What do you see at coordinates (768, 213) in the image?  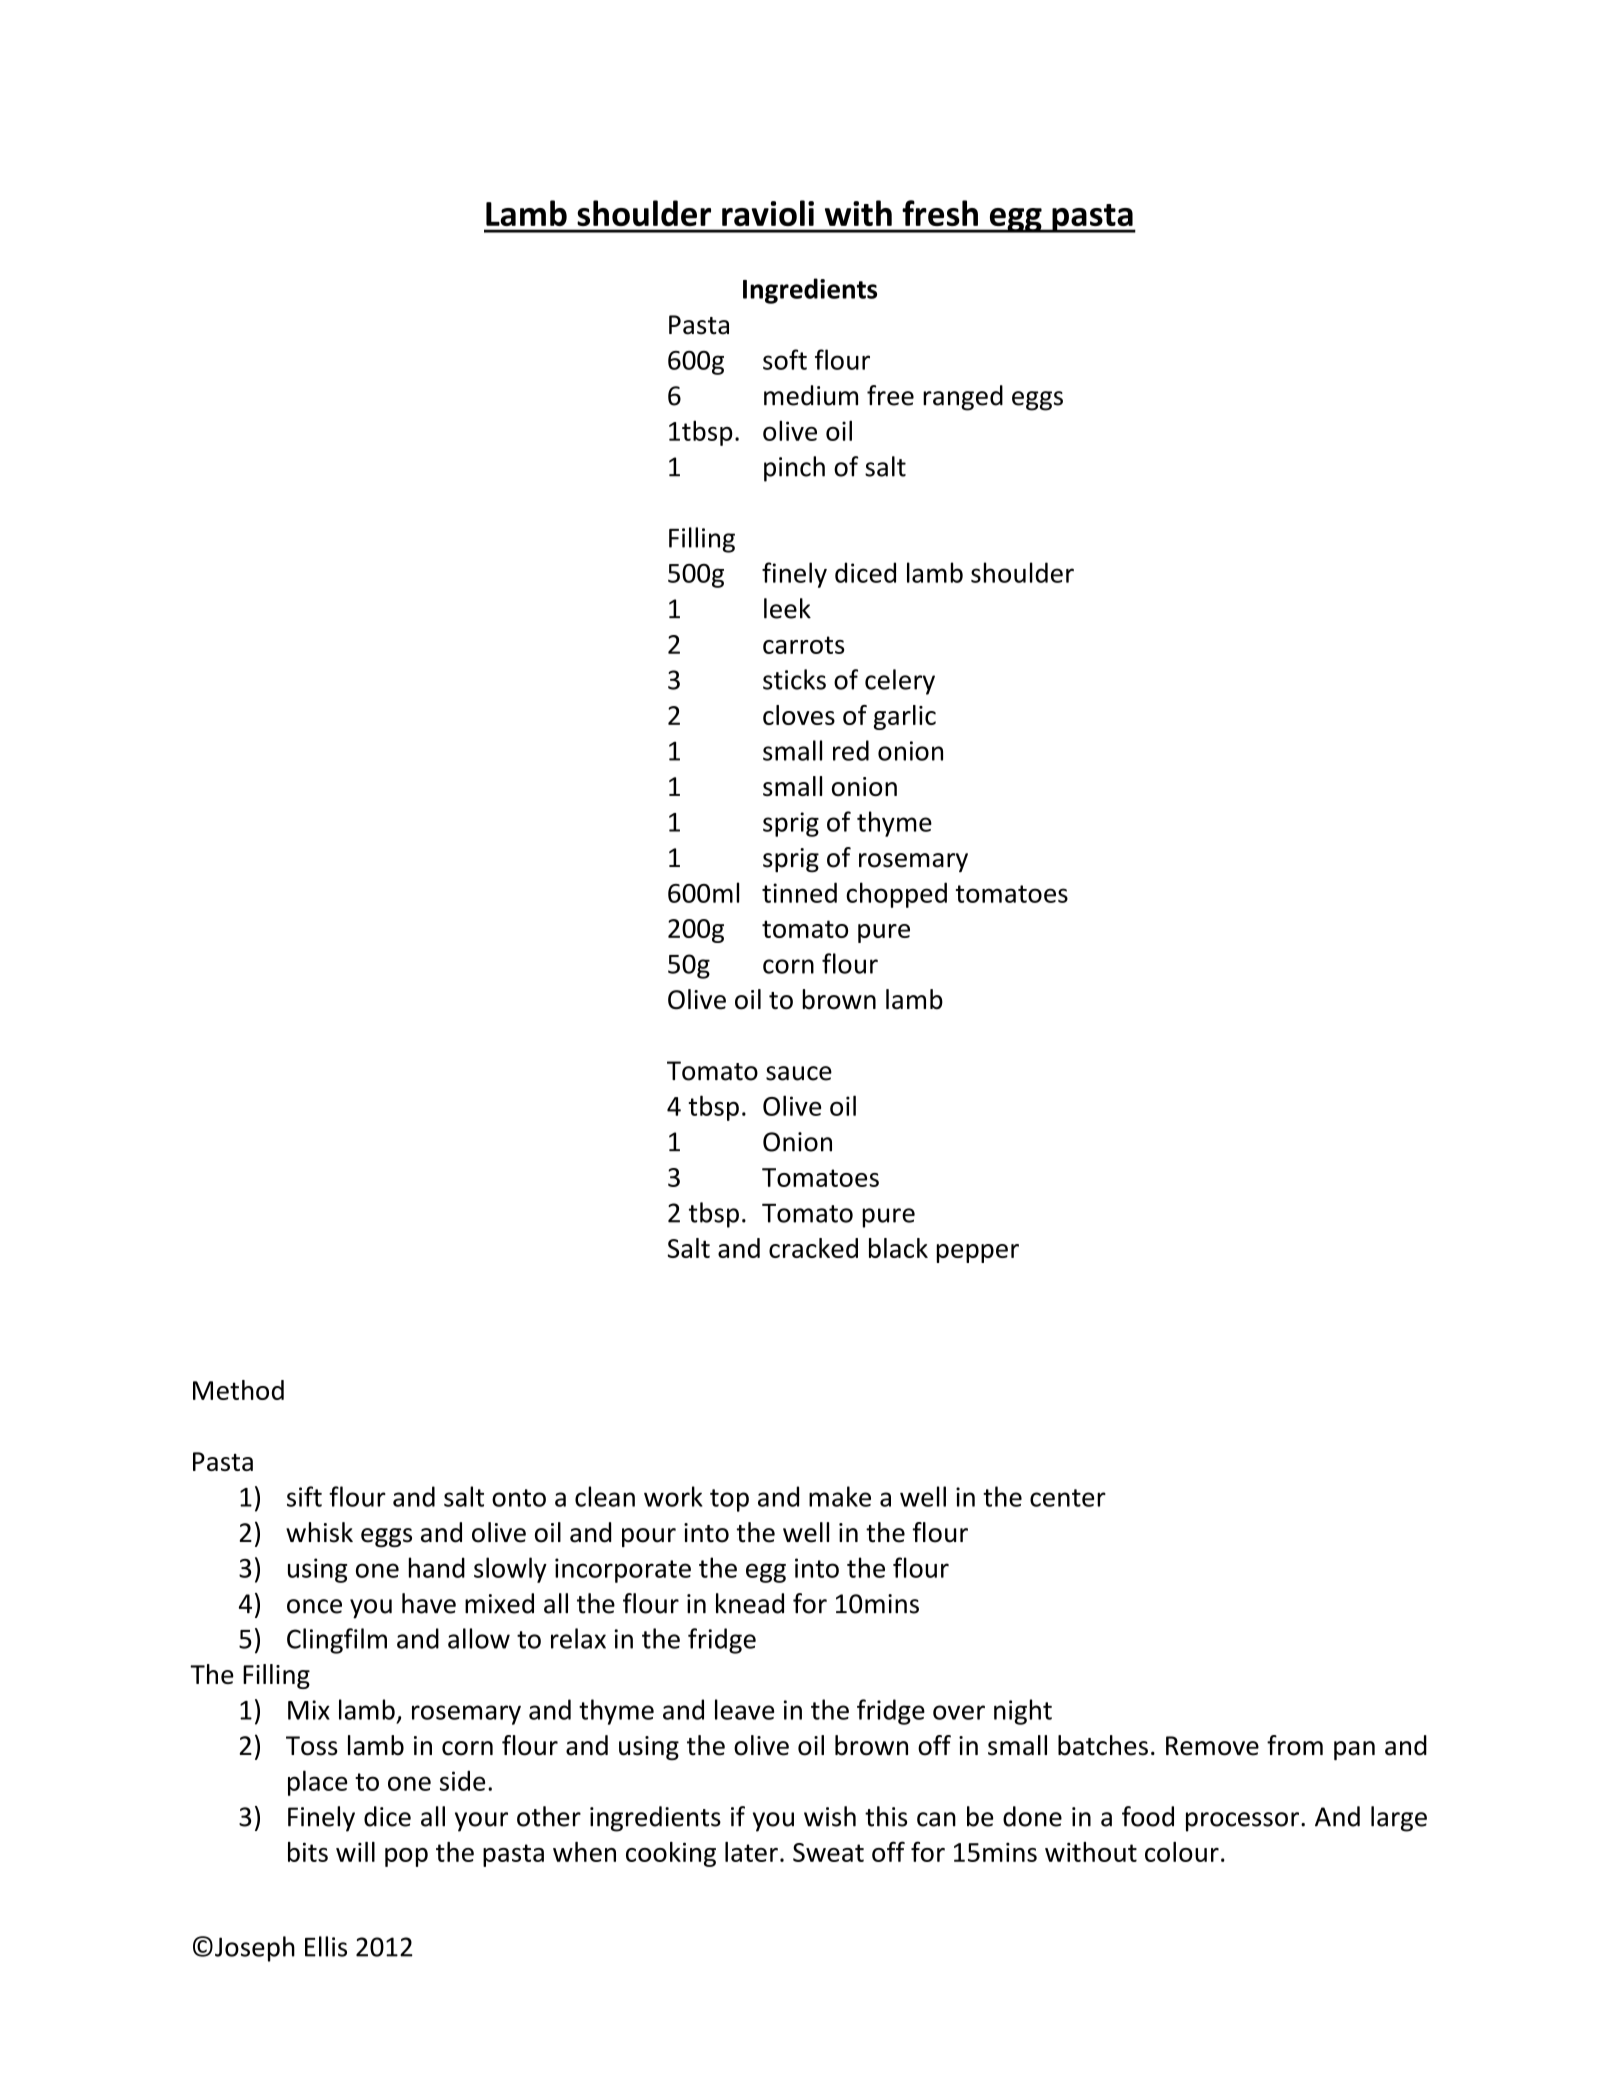 I see `ravioli` at bounding box center [768, 213].
